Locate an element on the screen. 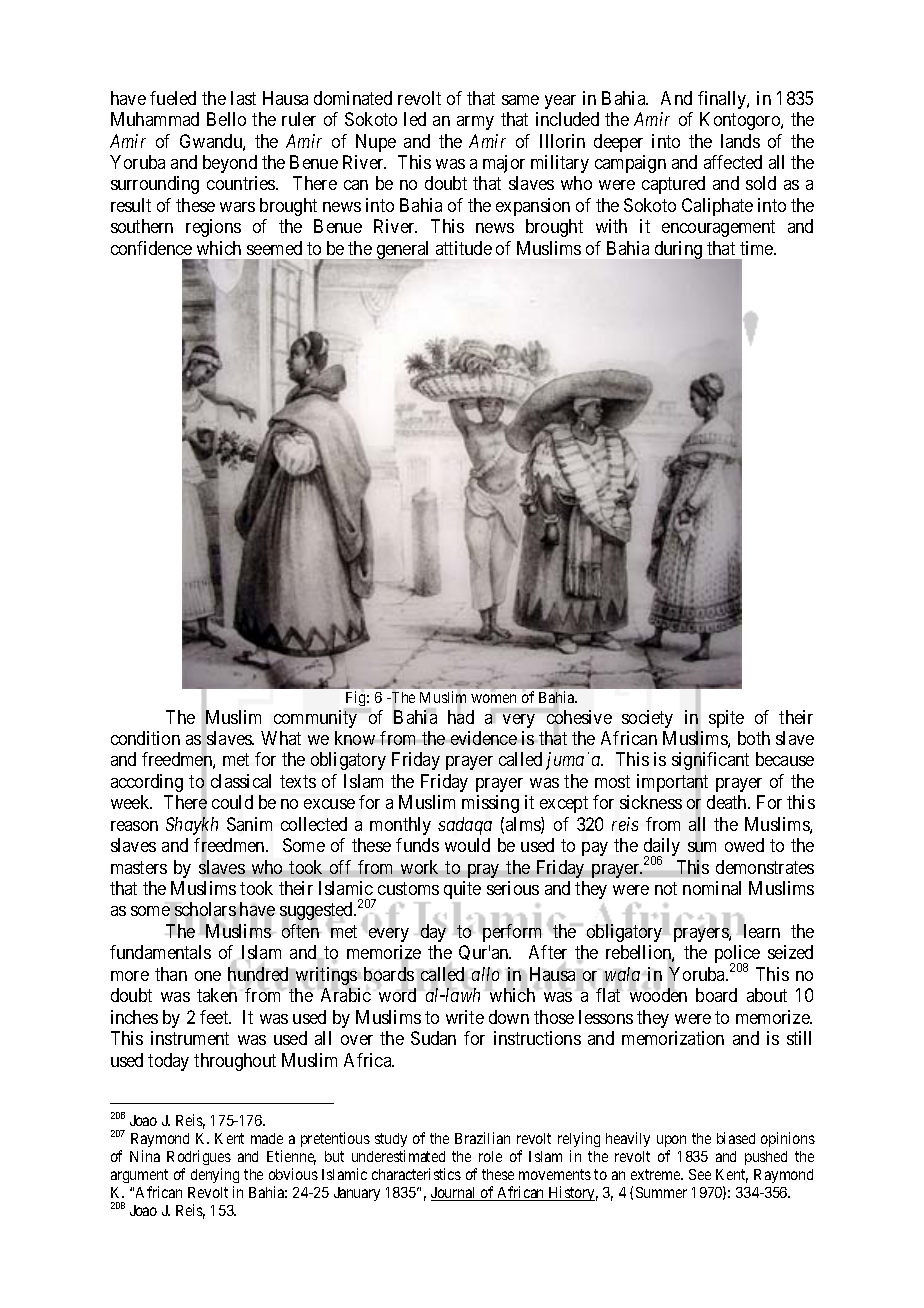  role is located at coordinates (490, 1156).
